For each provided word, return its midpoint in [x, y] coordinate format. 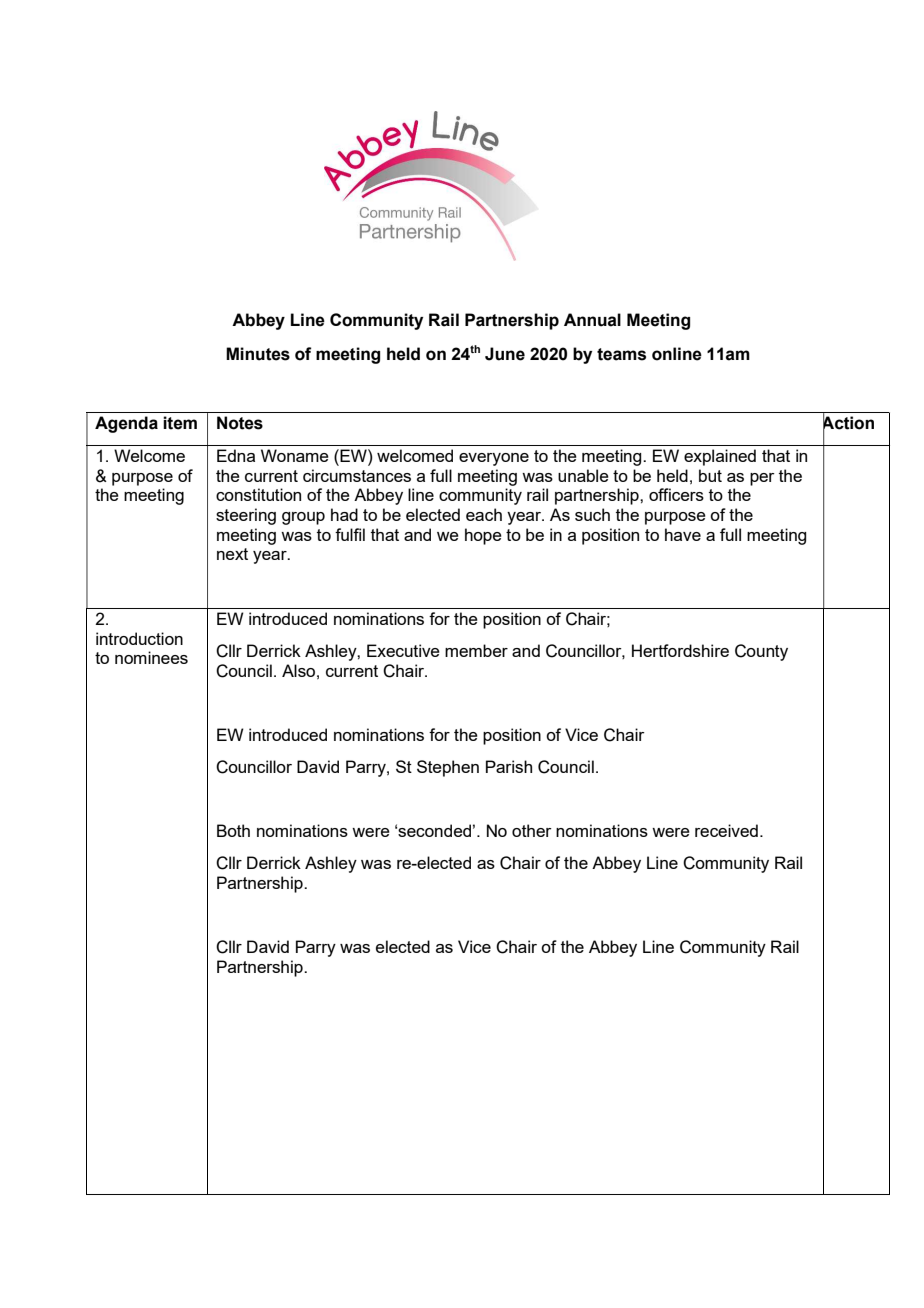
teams [621, 354]
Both [233, 830]
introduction [139, 638]
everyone [494, 459]
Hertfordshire [680, 650]
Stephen [448, 768]
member [476, 650]
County [761, 652]
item [180, 423]
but [710, 475]
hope [483, 536]
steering [246, 516]
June [505, 354]
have [683, 534]
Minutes [258, 354]
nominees [151, 657]
